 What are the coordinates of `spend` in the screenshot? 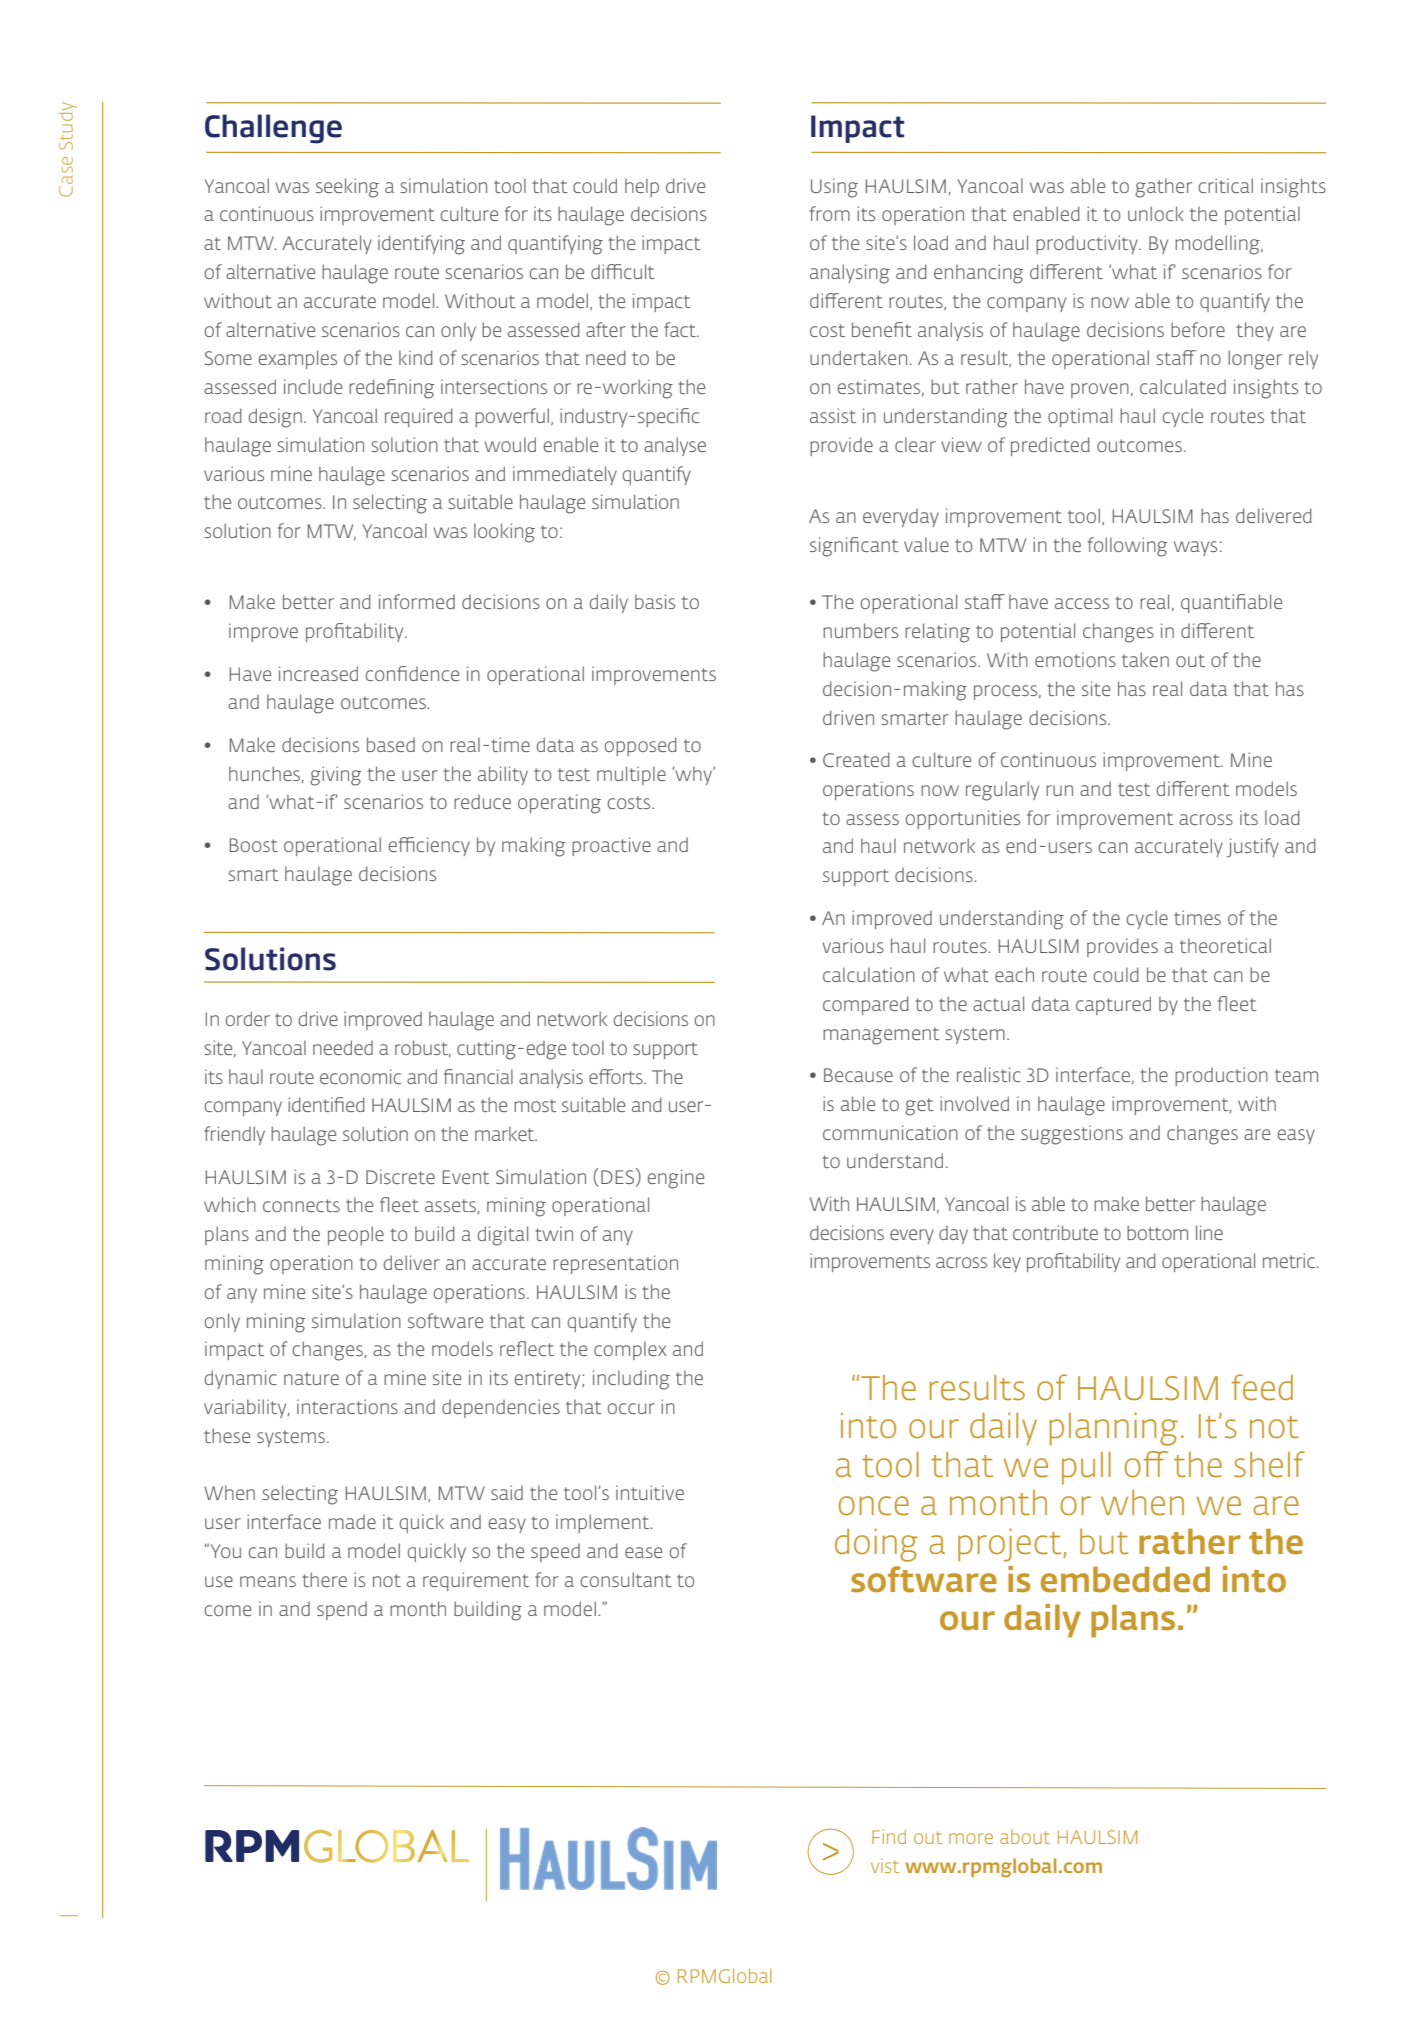 It's located at (342, 1610).
